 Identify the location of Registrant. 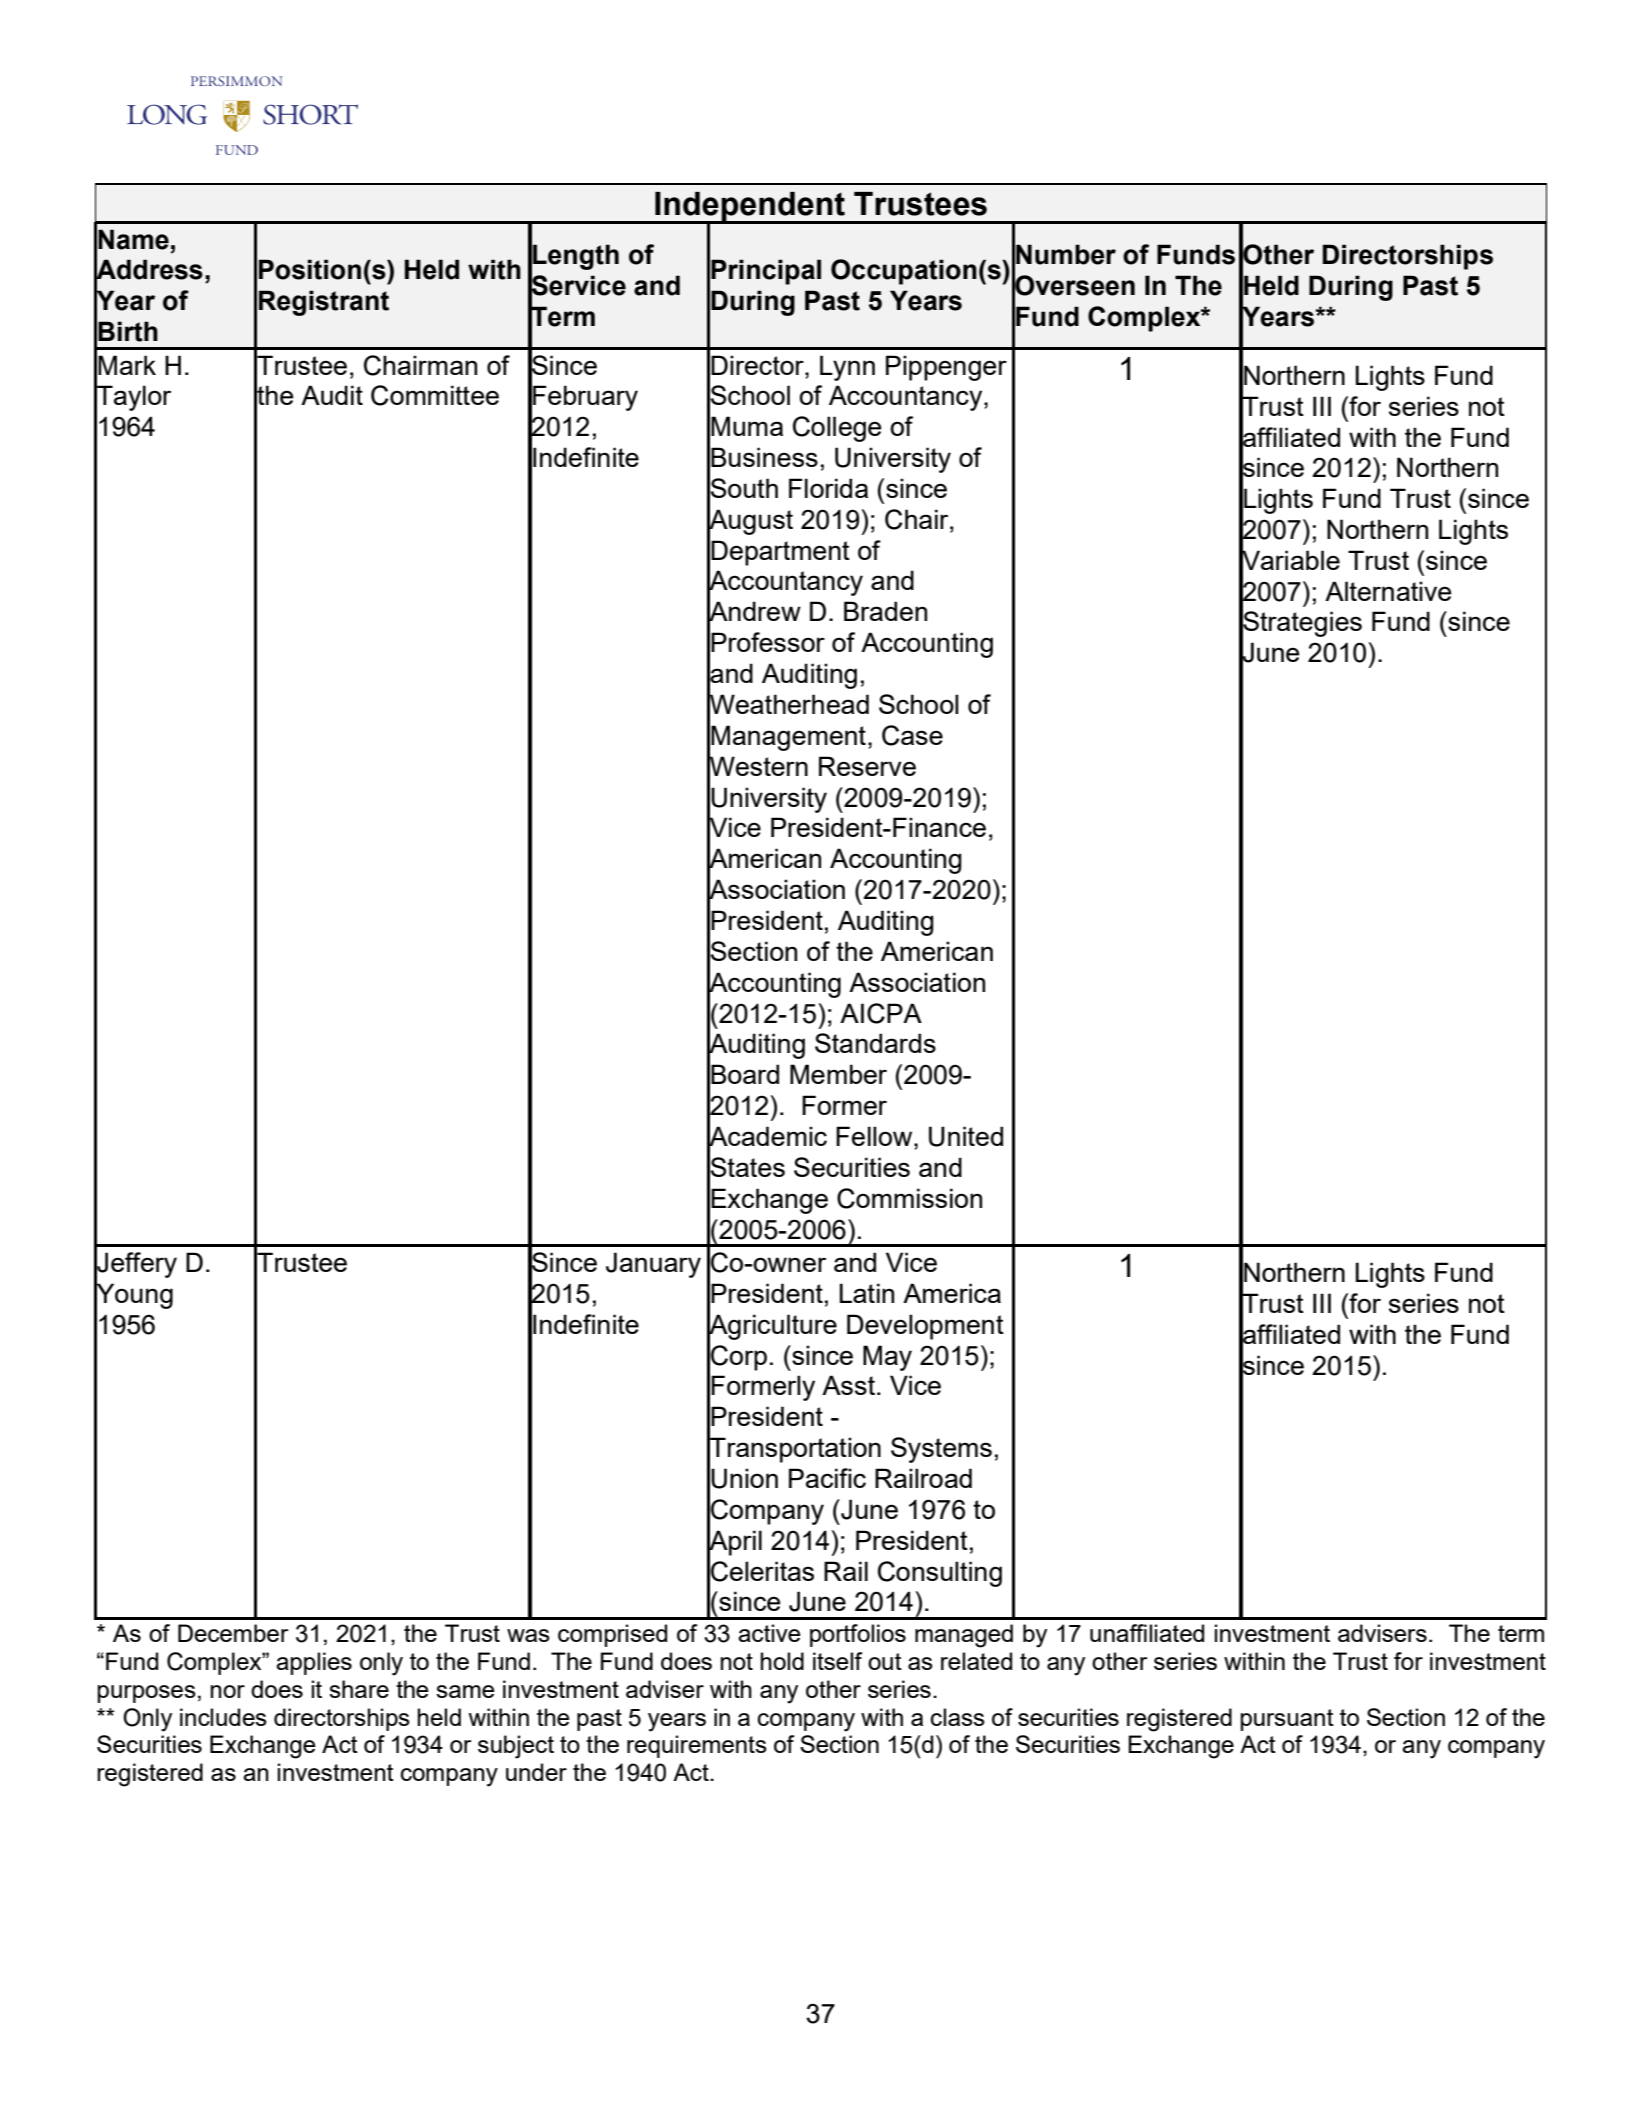
(324, 303).
